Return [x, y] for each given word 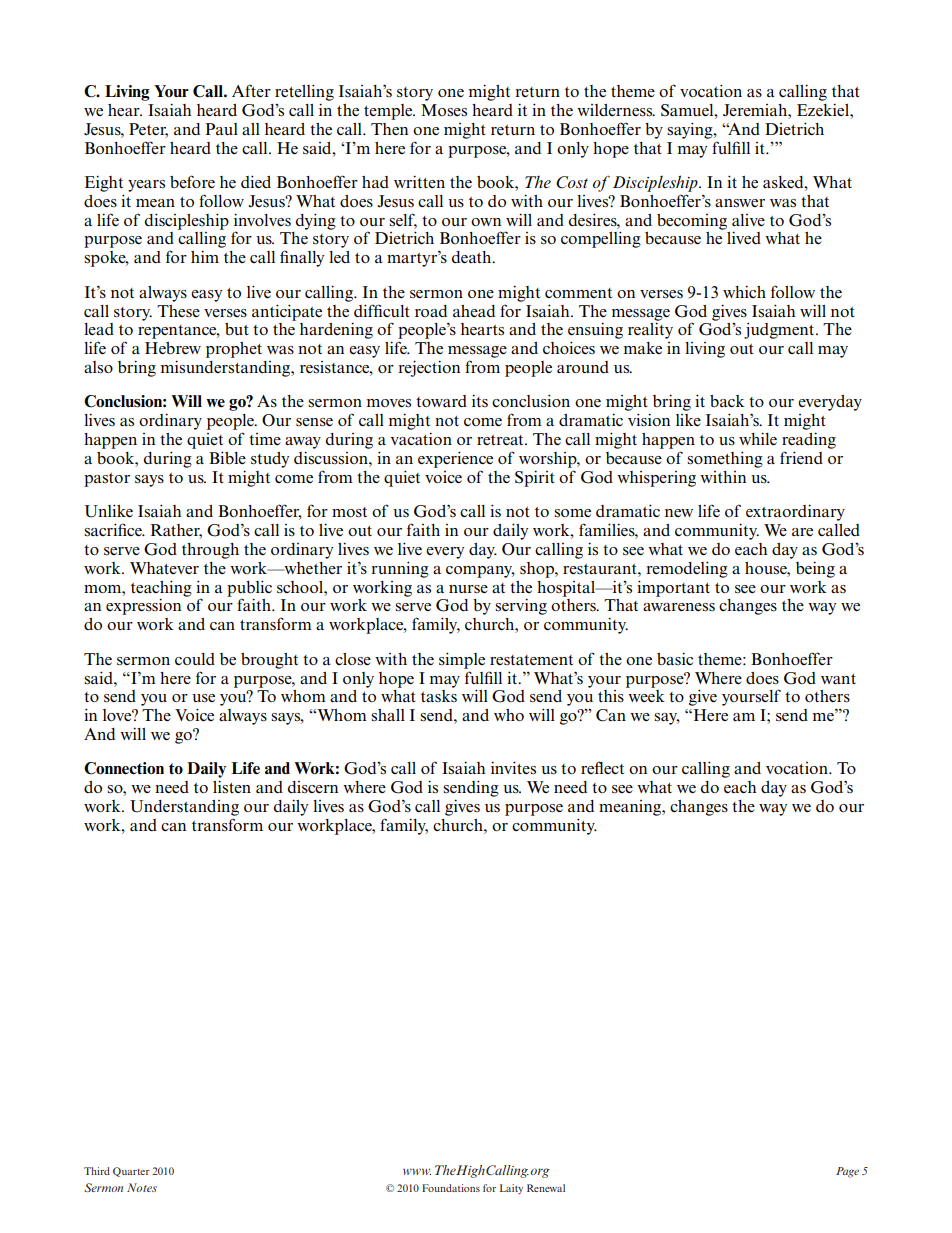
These [178, 311]
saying [691, 130]
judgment [780, 331]
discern [312, 787]
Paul [221, 129]
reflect [602, 767]
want [838, 679]
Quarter [131, 1172]
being [815, 569]
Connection [124, 768]
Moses [444, 110]
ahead [474, 311]
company [480, 572]
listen [232, 787]
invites [513, 768]
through [210, 551]
